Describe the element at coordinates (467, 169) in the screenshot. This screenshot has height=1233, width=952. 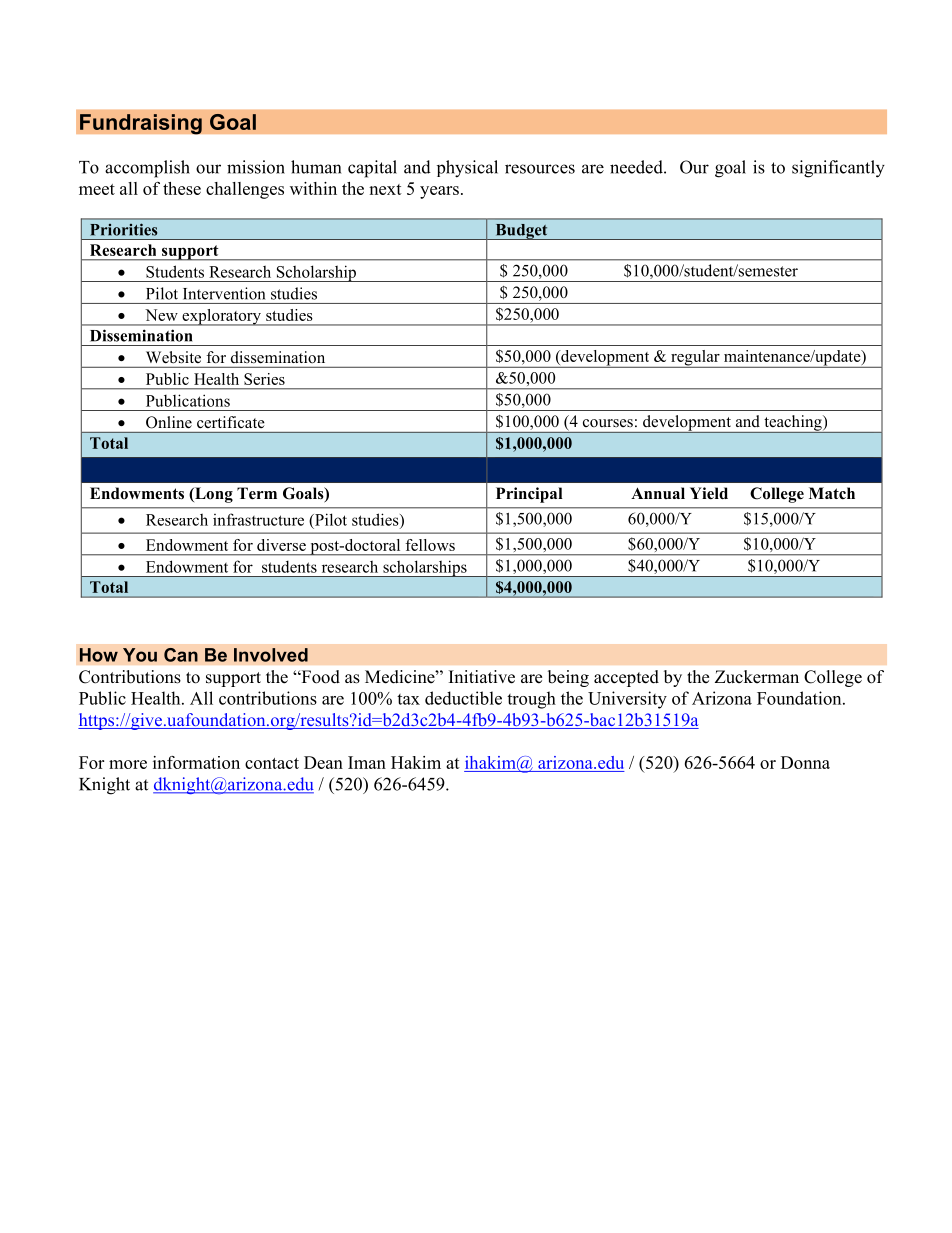
I see `physical` at that location.
